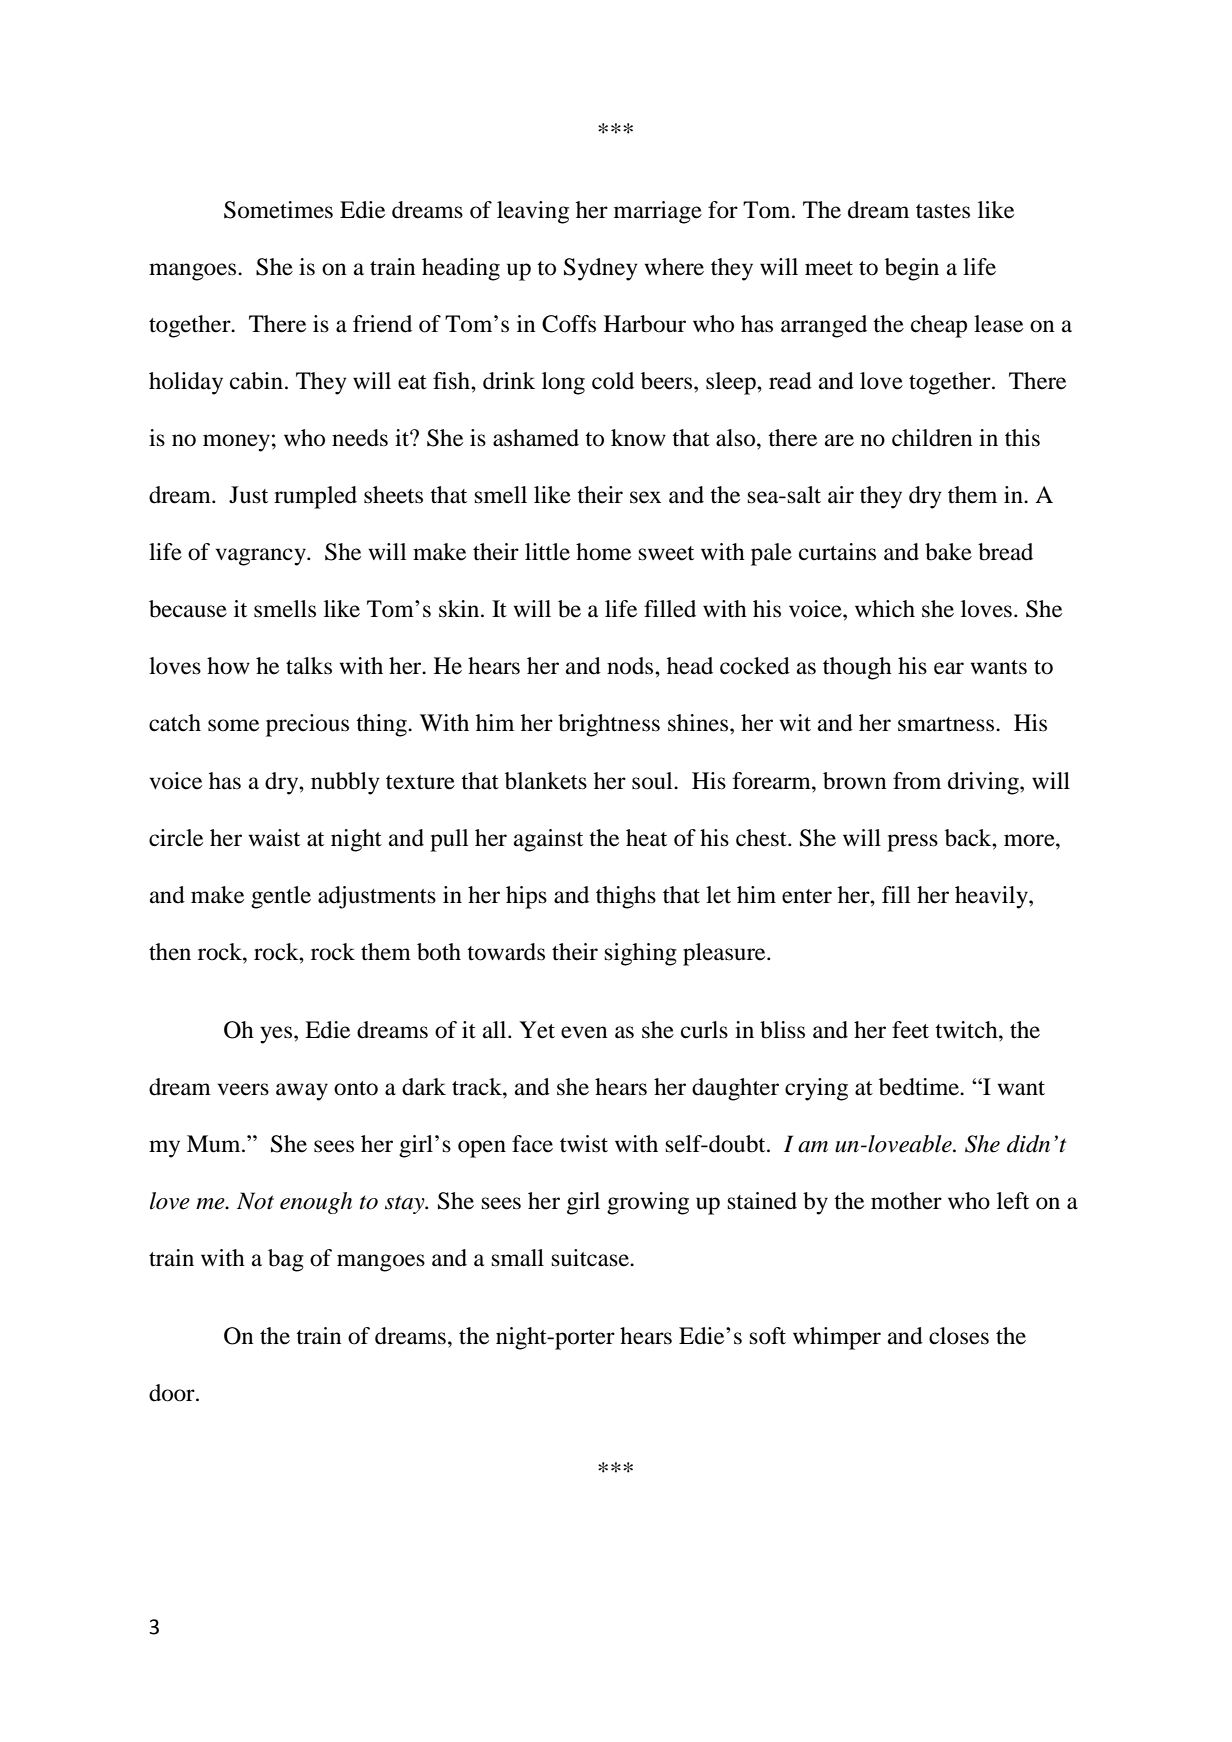 The width and height of the document is (1232, 1742). Describe the element at coordinates (917, 781) in the document. I see `from` at that location.
